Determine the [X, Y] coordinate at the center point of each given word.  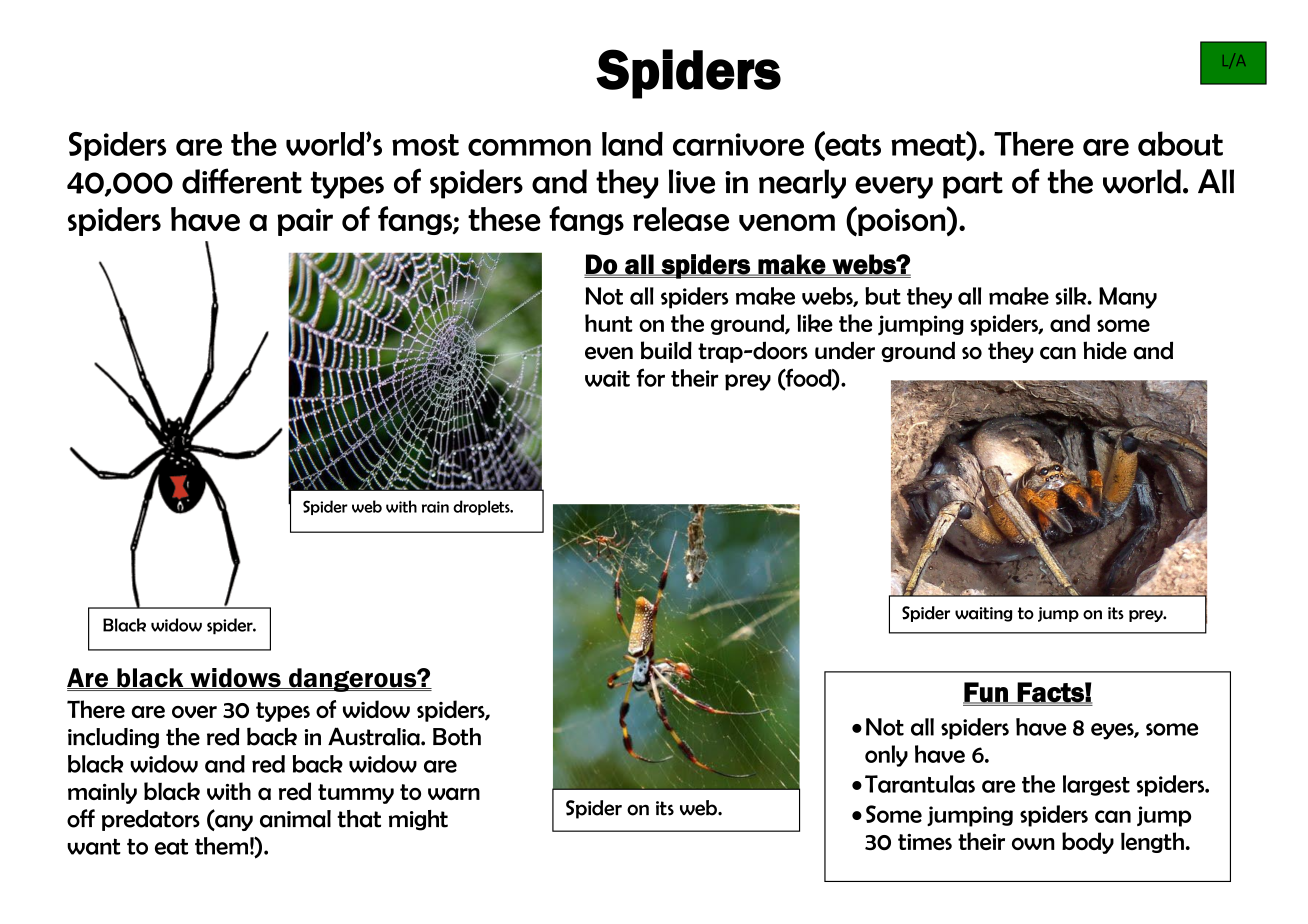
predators [151, 820]
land [632, 144]
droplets [482, 507]
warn [454, 793]
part [973, 185]
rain [435, 507]
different [242, 181]
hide [1105, 350]
